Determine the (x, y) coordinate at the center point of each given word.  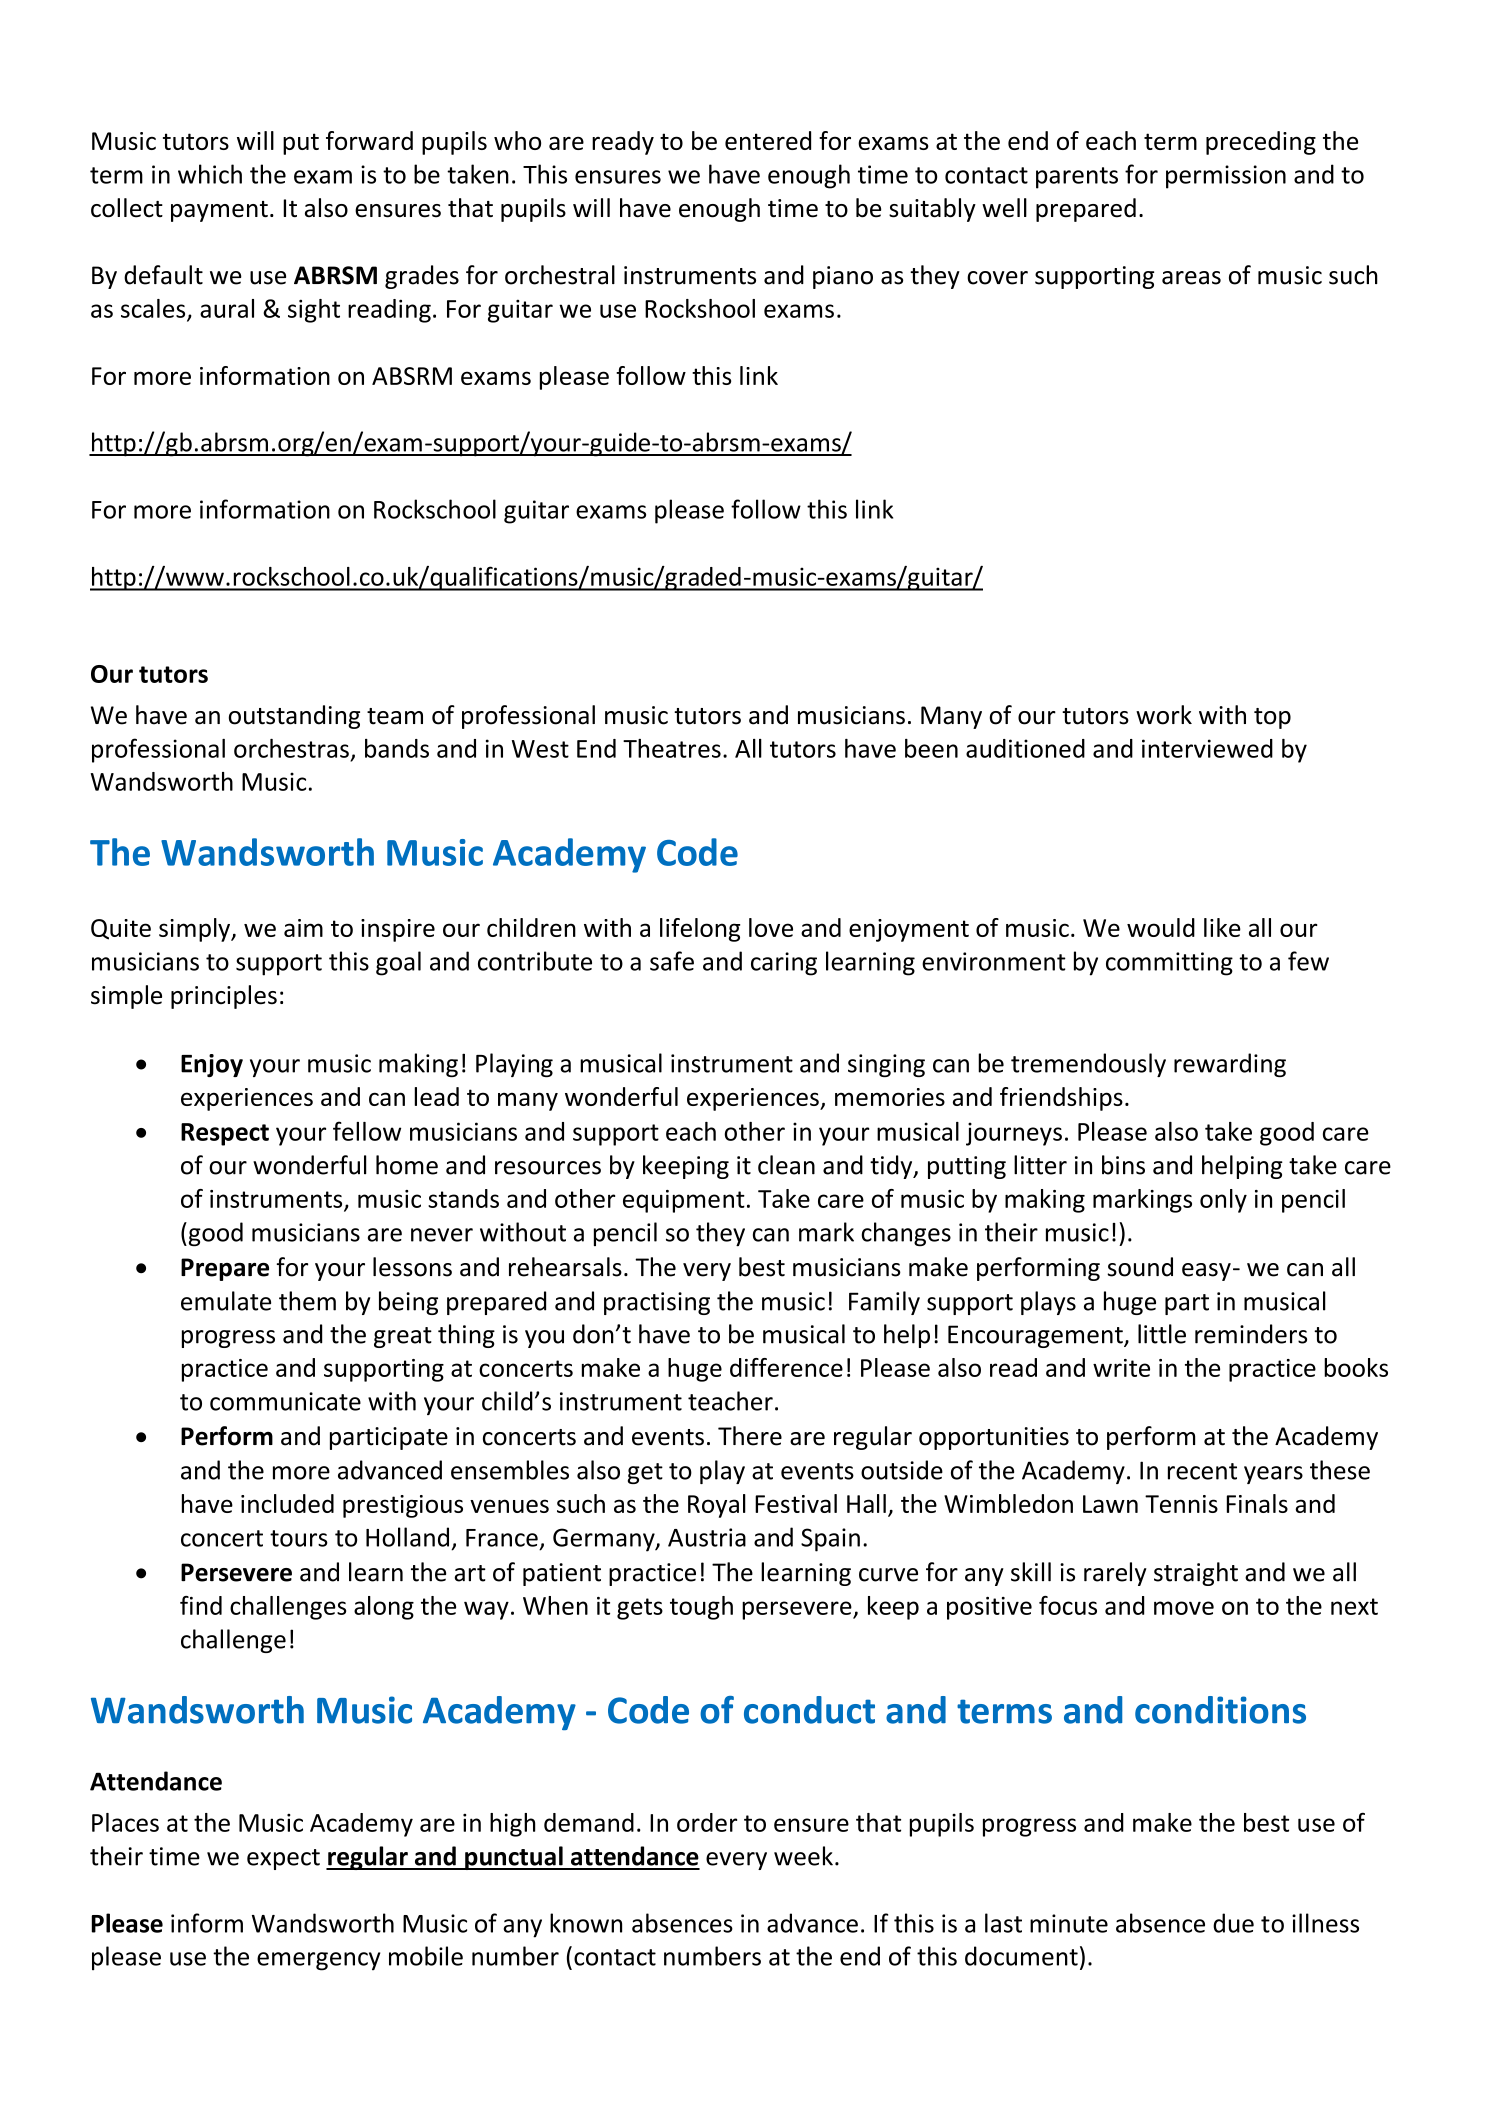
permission (1226, 177)
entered (768, 140)
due (1233, 1923)
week (803, 1856)
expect (283, 1859)
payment (219, 211)
